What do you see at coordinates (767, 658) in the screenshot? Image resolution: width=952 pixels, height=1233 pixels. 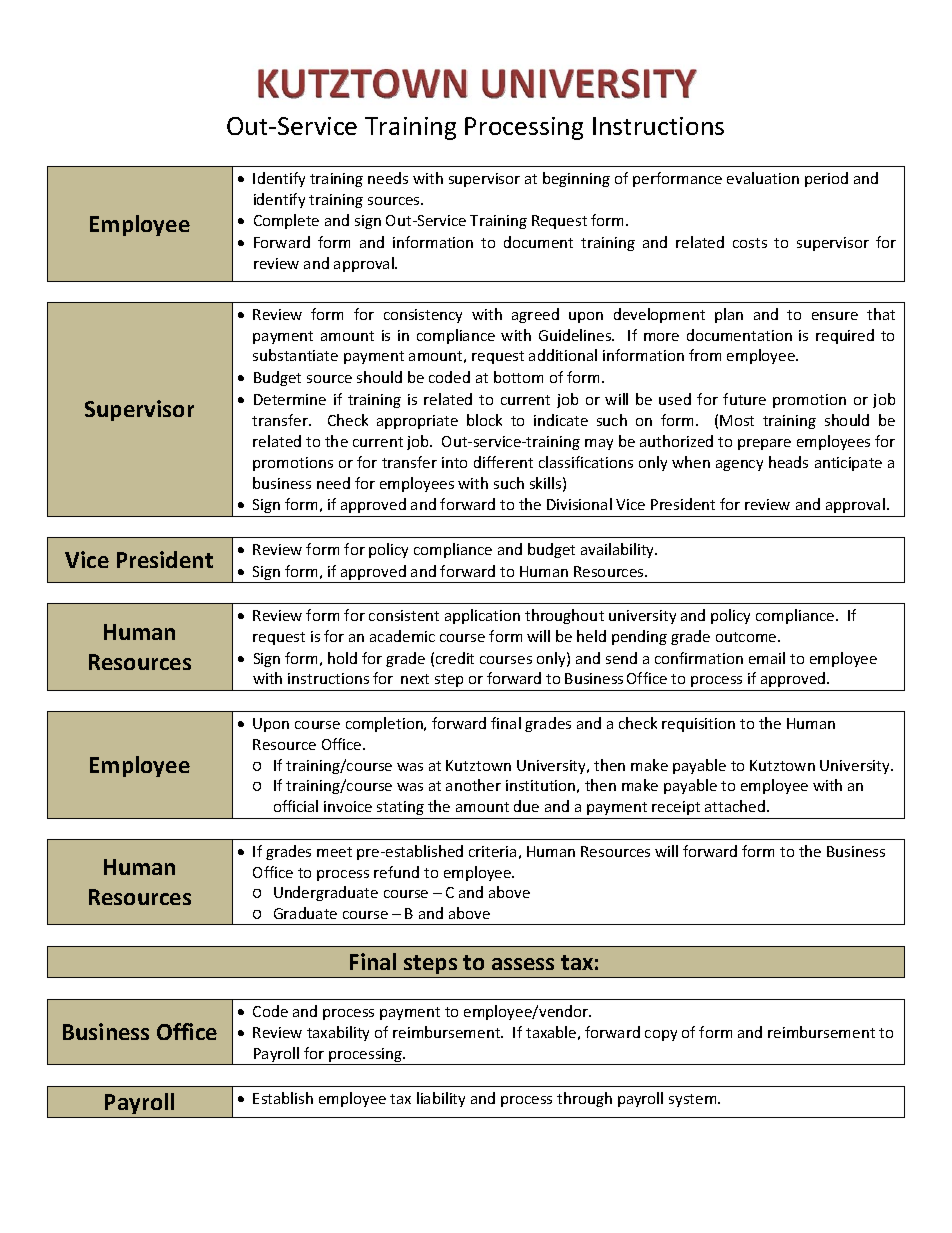 I see `email` at bounding box center [767, 658].
